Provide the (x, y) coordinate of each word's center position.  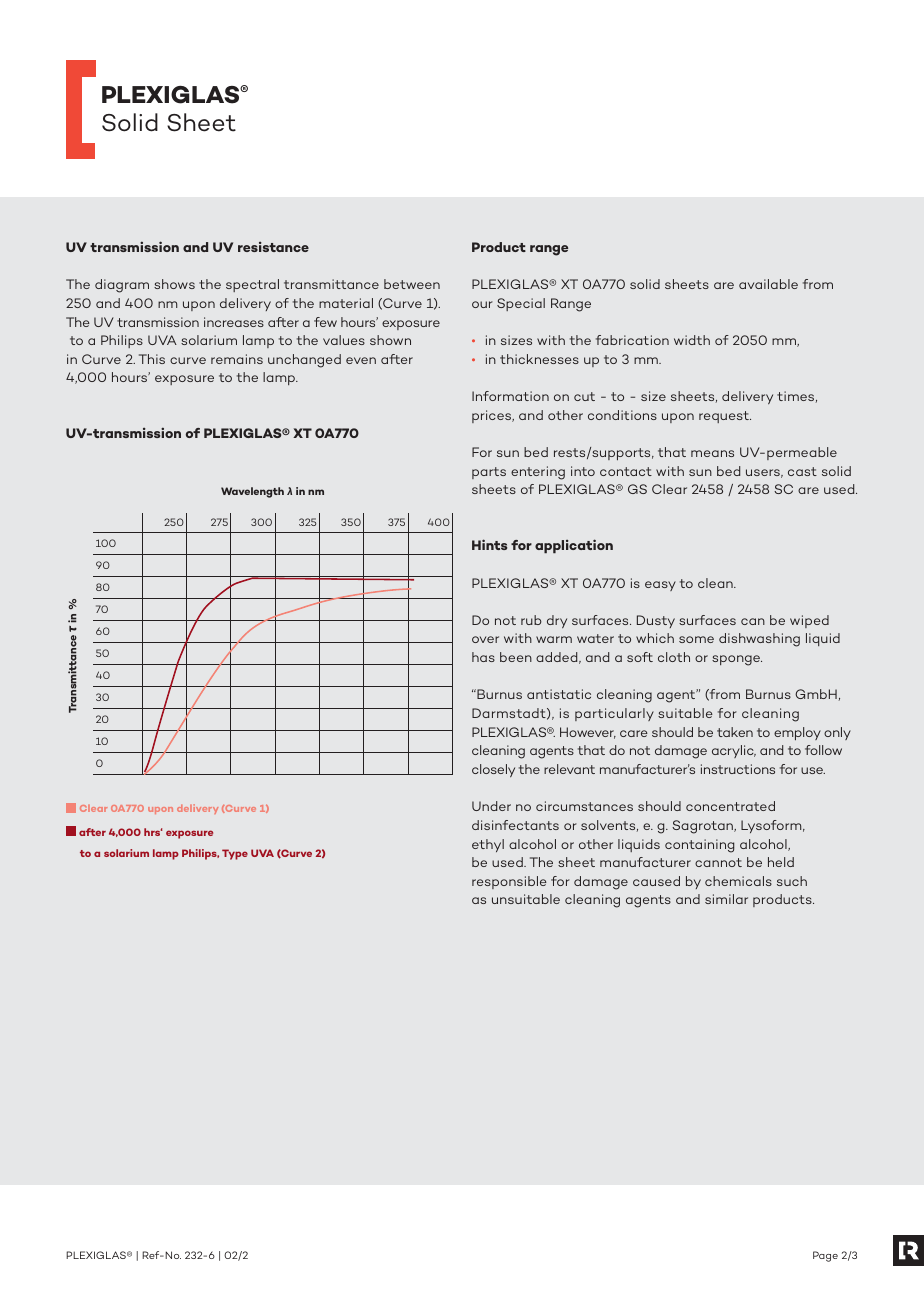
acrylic (734, 751)
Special (521, 304)
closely (493, 770)
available (768, 284)
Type (235, 854)
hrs (153, 832)
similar (726, 899)
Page (825, 1256)
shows (174, 284)
